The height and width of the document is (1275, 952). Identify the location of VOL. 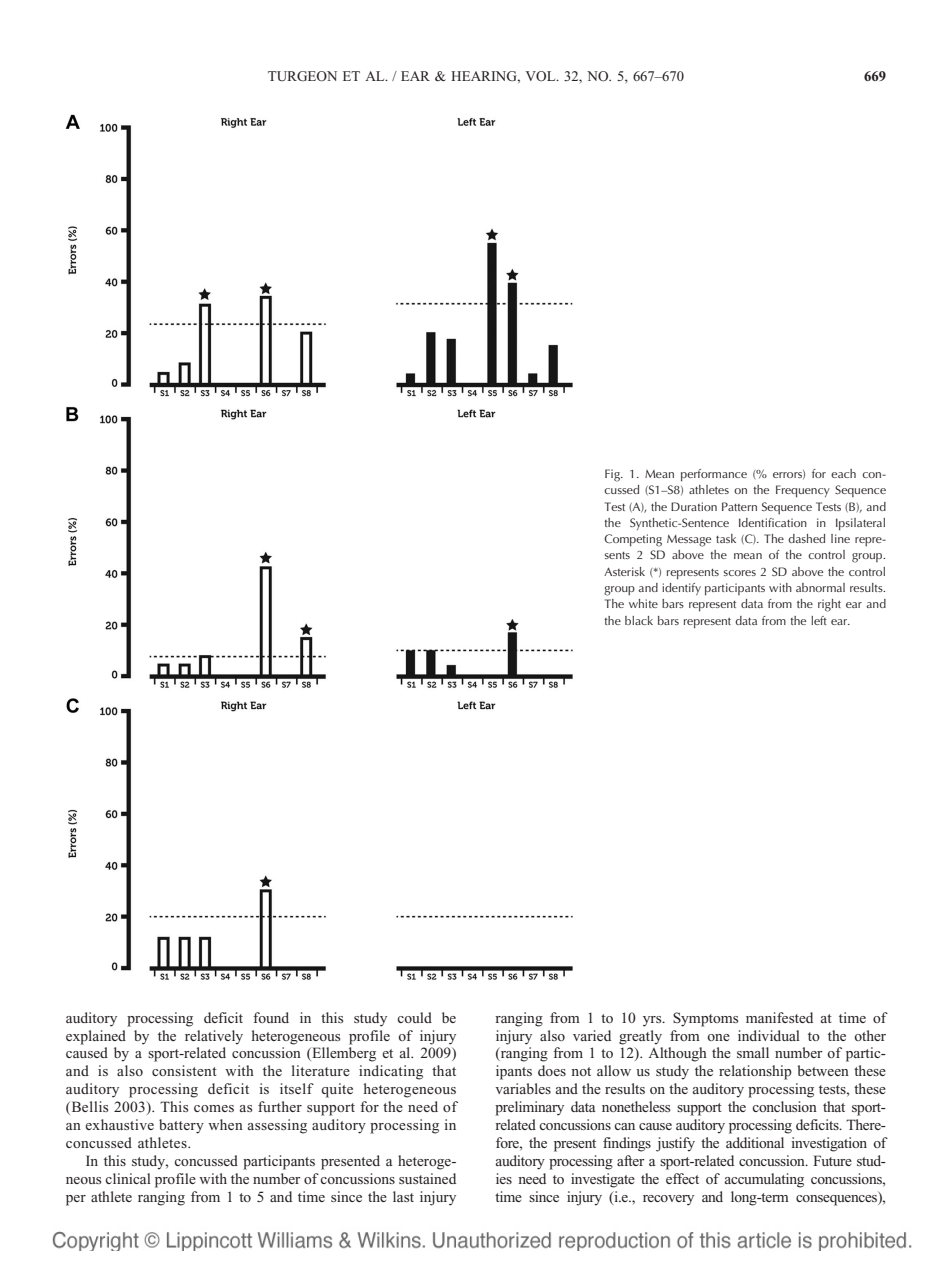
(542, 76).
